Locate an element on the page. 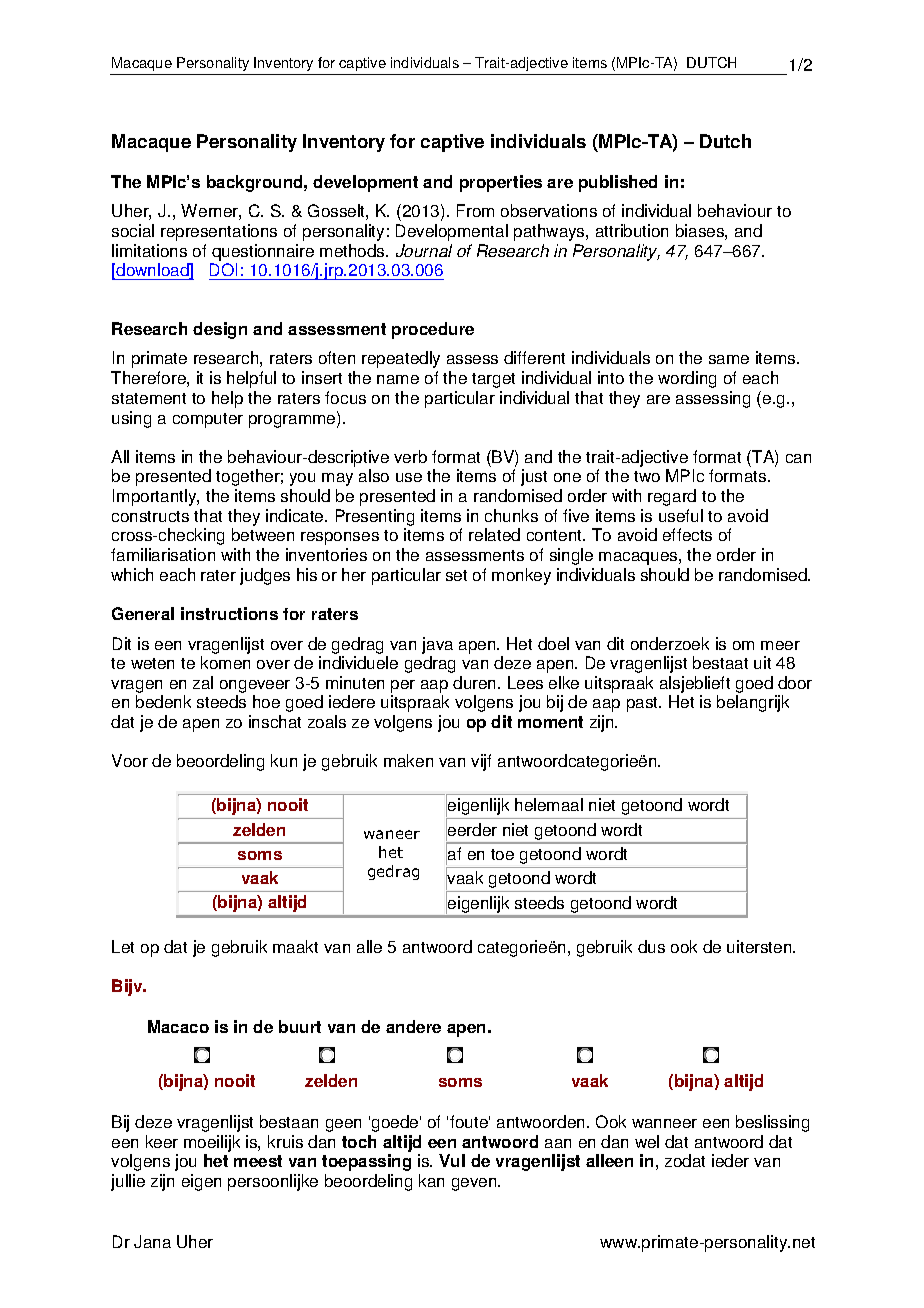 This image has height=1308, width=924. zal is located at coordinates (203, 682).
